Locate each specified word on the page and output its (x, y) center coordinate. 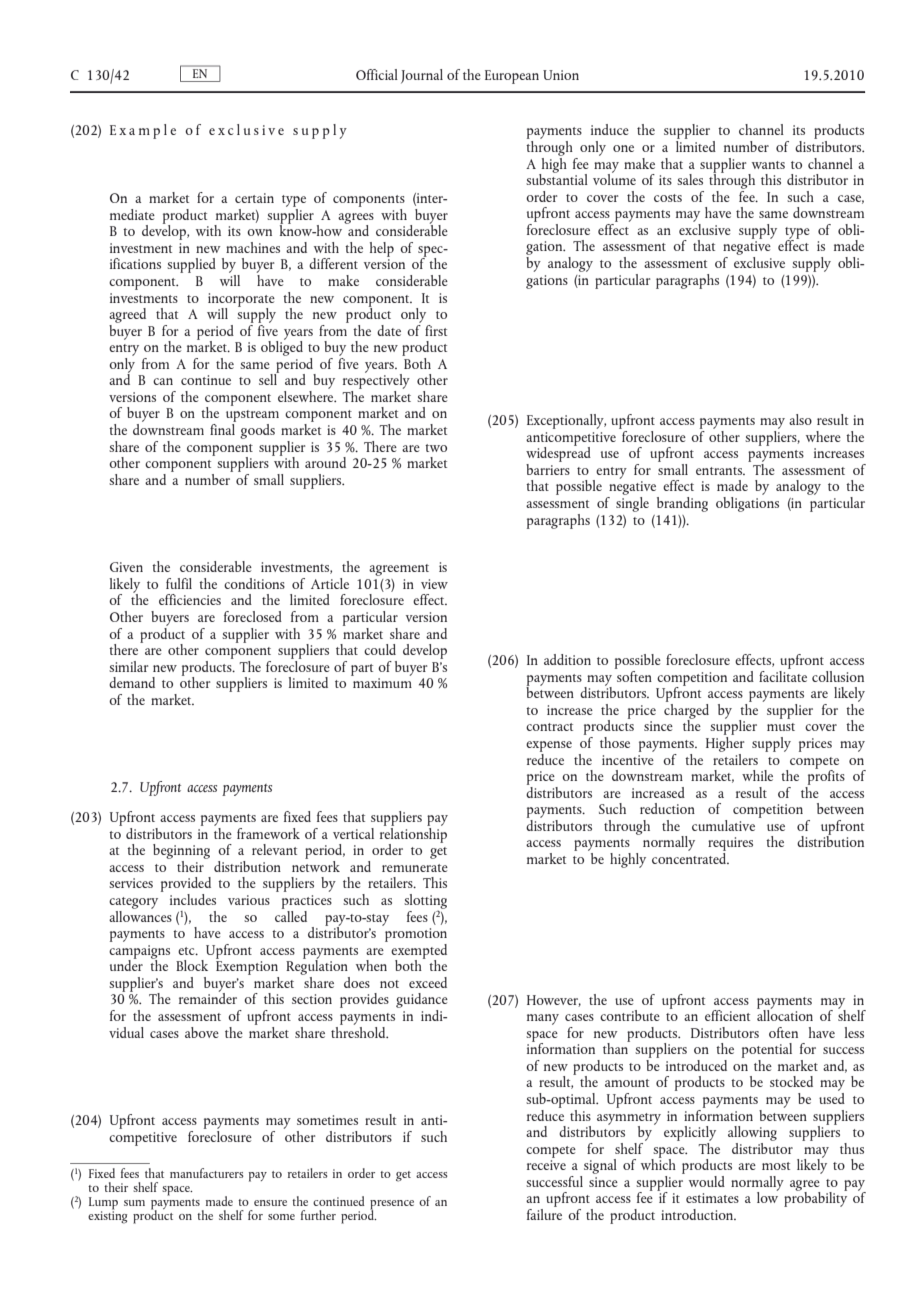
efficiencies (190, 599)
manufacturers (207, 1173)
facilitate (783, 675)
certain (254, 198)
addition (567, 659)
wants (768, 165)
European (512, 77)
